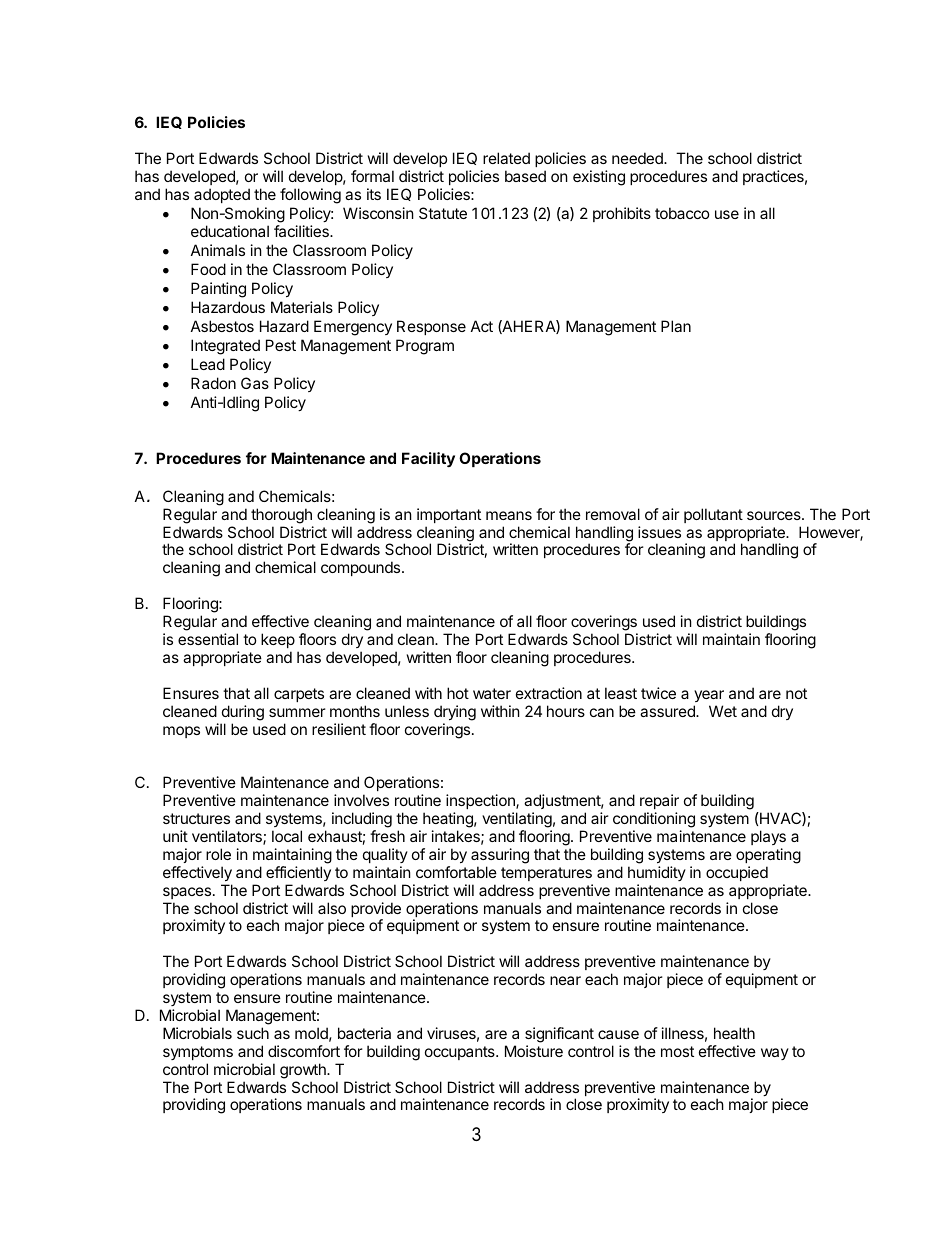 This document has width=952, height=1233. What do you see at coordinates (525, 176) in the document?
I see `based` at bounding box center [525, 176].
